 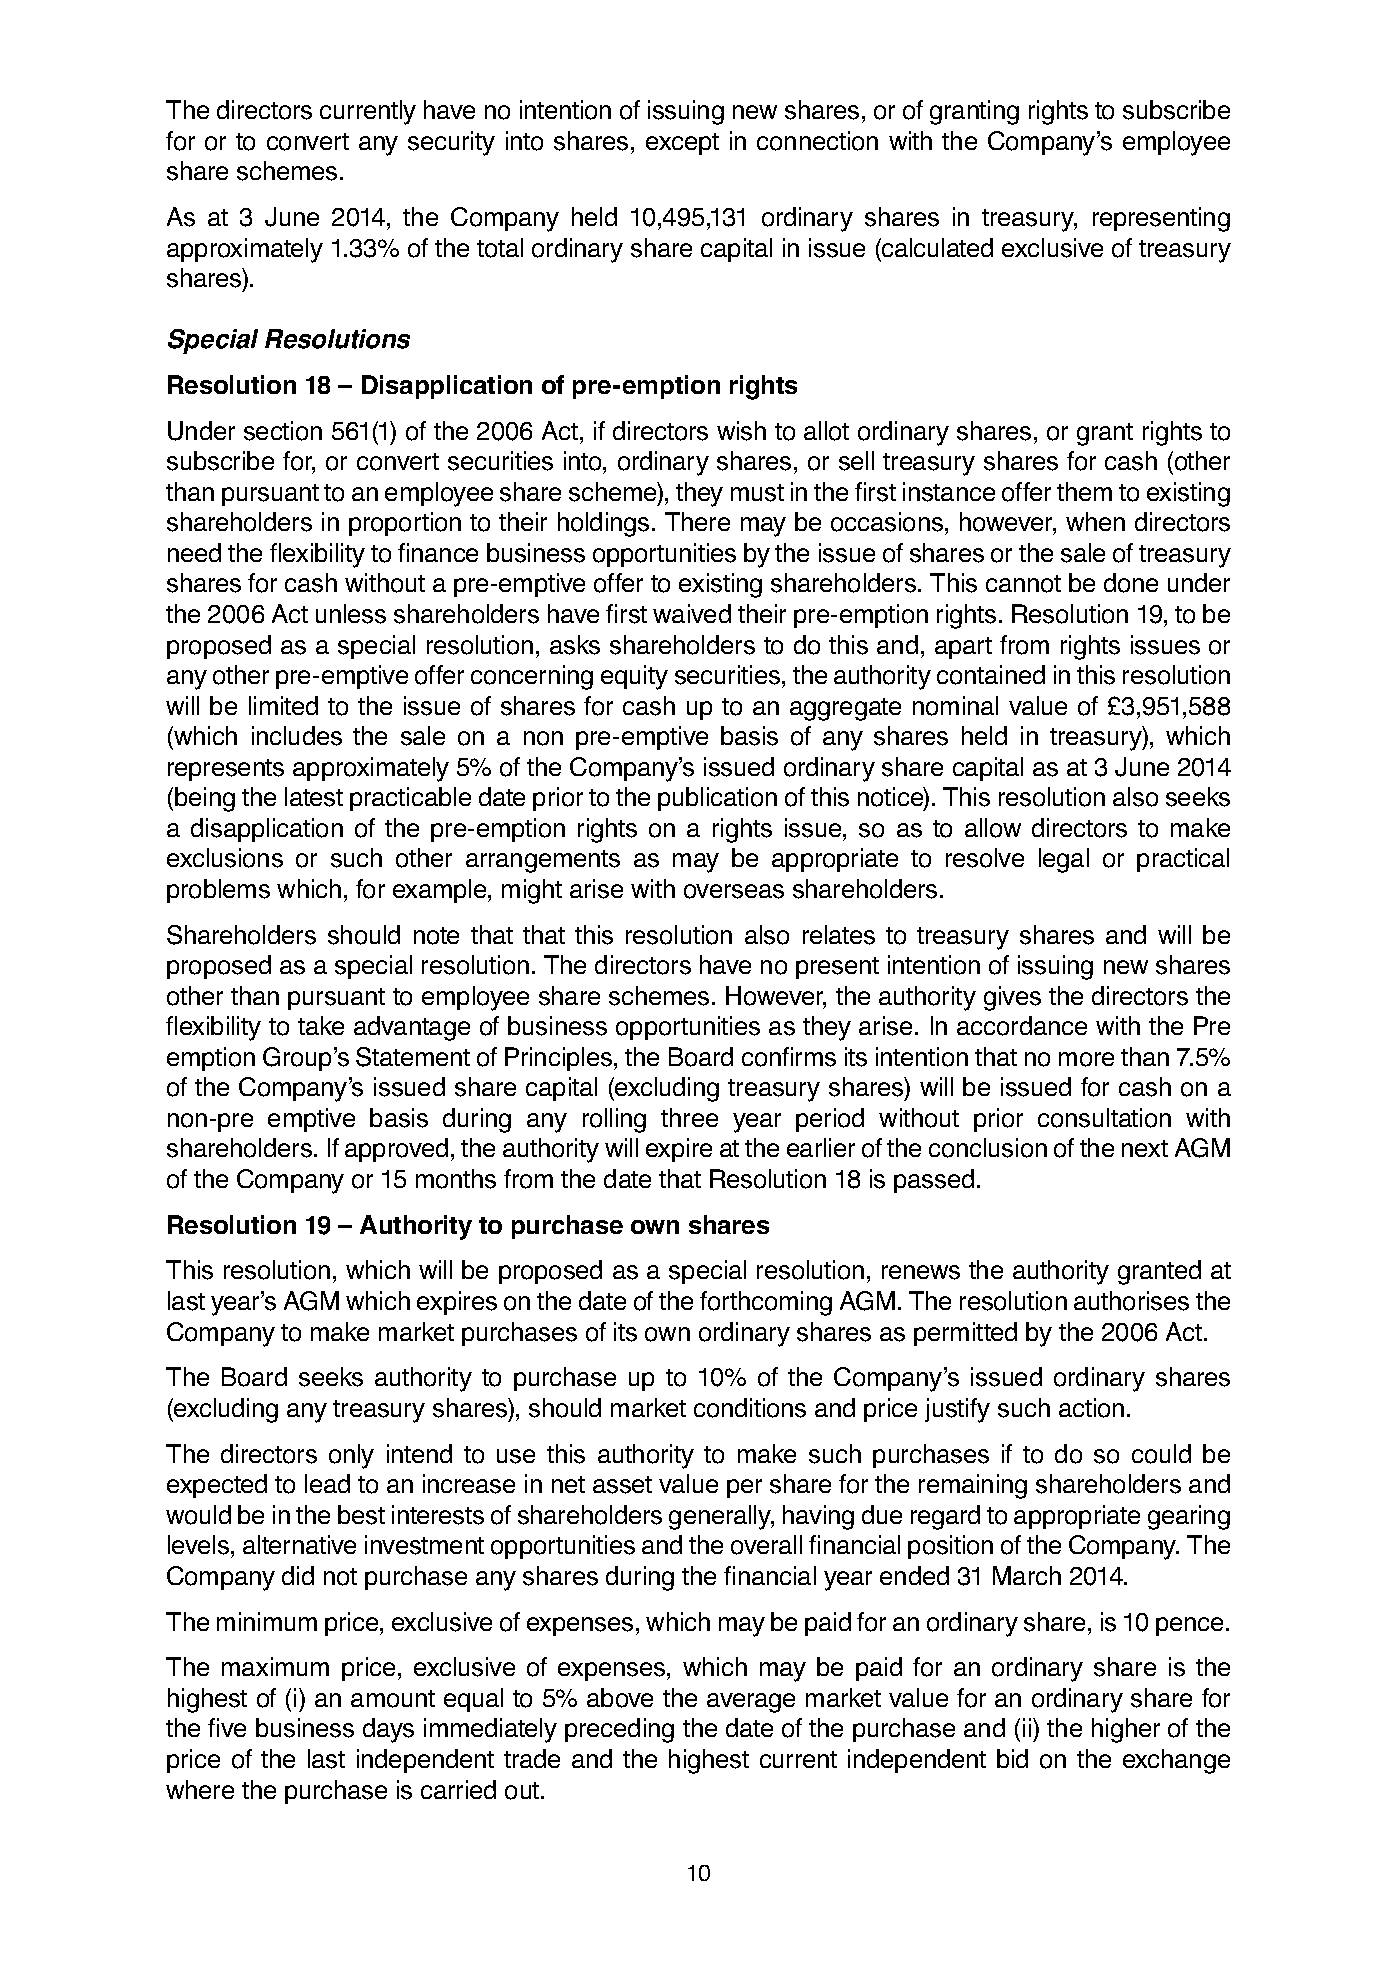 I want to click on days, so click(x=388, y=1730).
